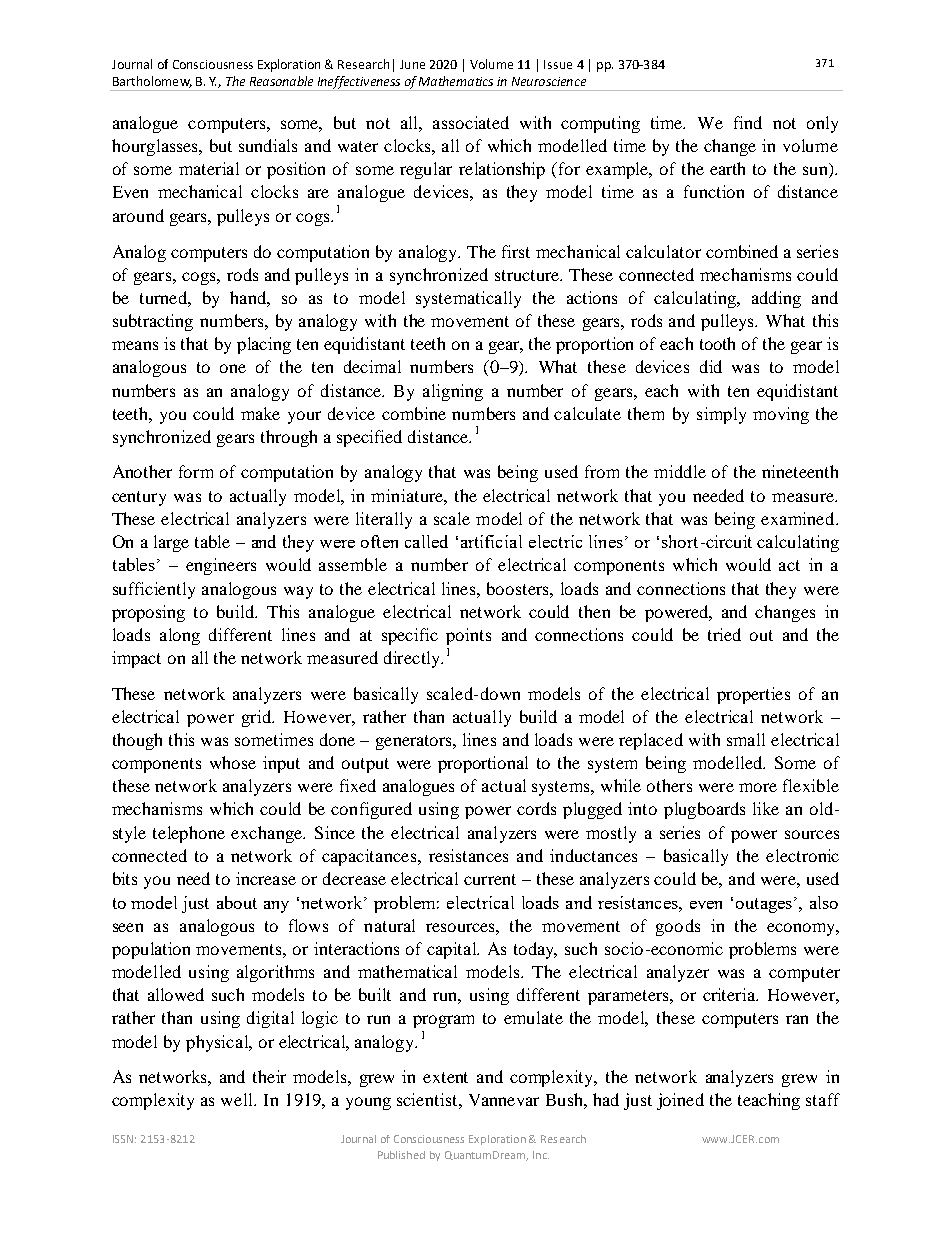  What do you see at coordinates (758, 787) in the screenshot?
I see `more` at bounding box center [758, 787].
